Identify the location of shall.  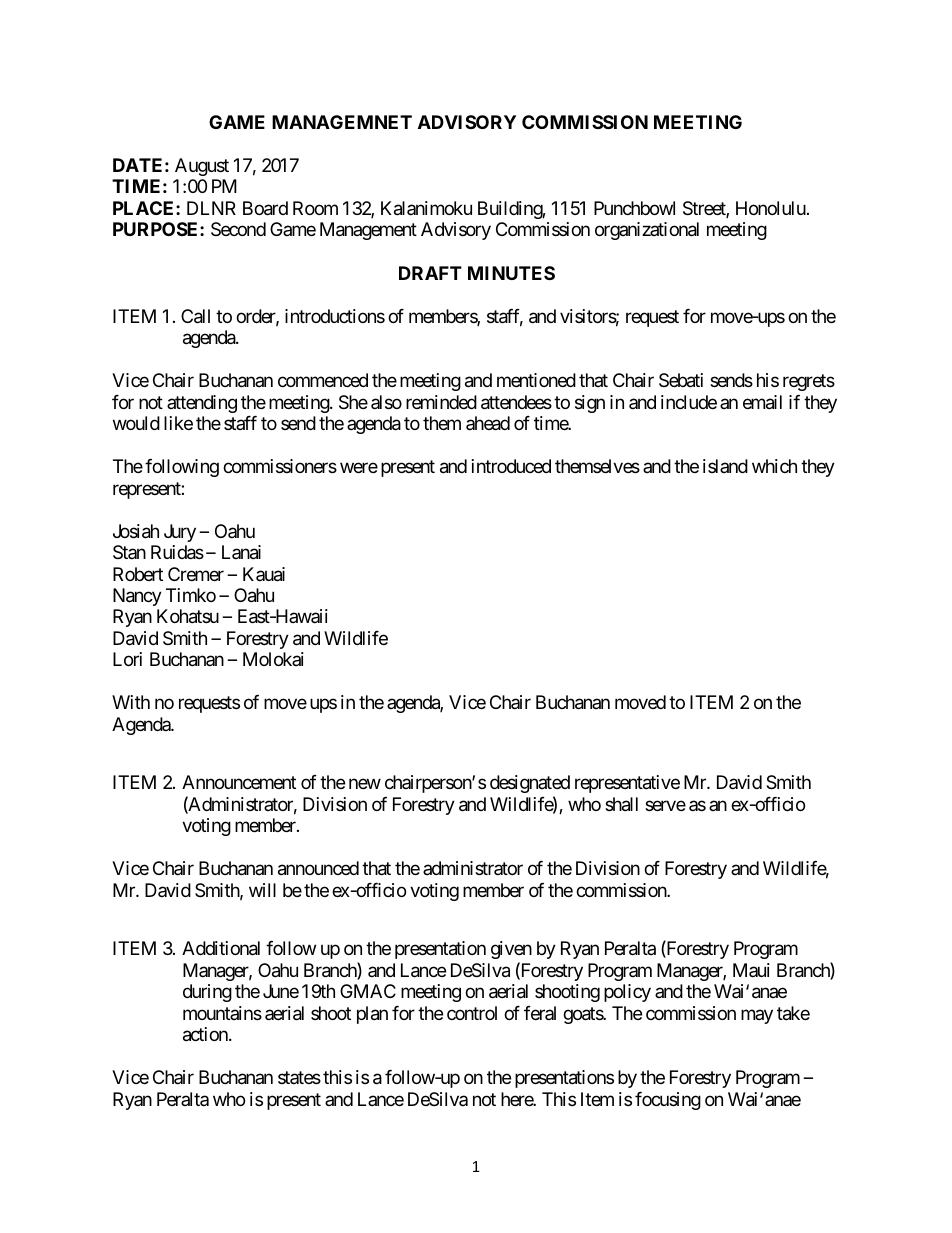
(621, 804).
